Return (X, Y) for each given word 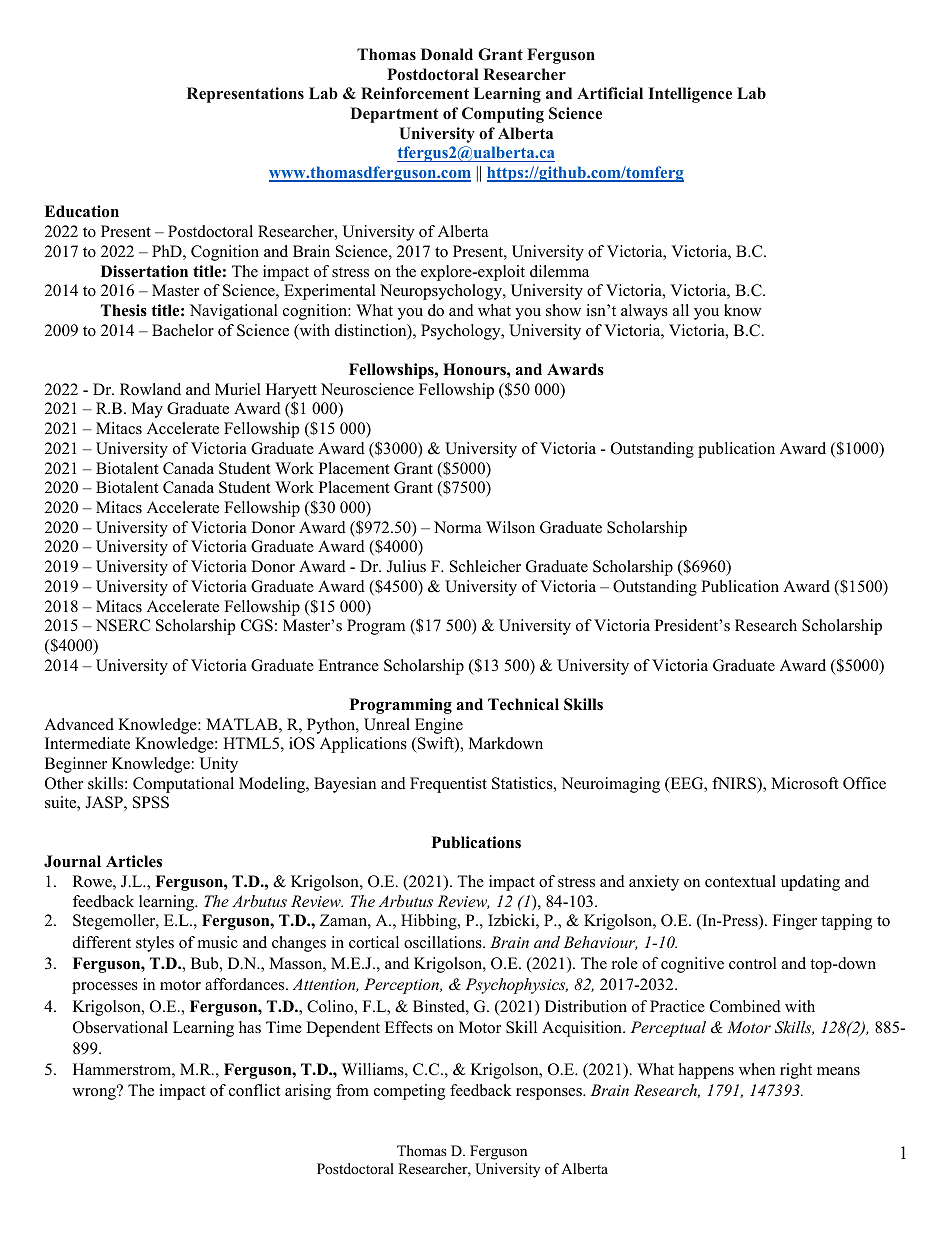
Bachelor (183, 330)
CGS (257, 625)
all (681, 310)
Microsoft (804, 783)
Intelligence (690, 95)
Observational (120, 1027)
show (563, 310)
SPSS (151, 802)
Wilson (510, 527)
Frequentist (448, 785)
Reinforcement (415, 93)
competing (409, 1092)
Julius (406, 566)
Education (82, 211)
